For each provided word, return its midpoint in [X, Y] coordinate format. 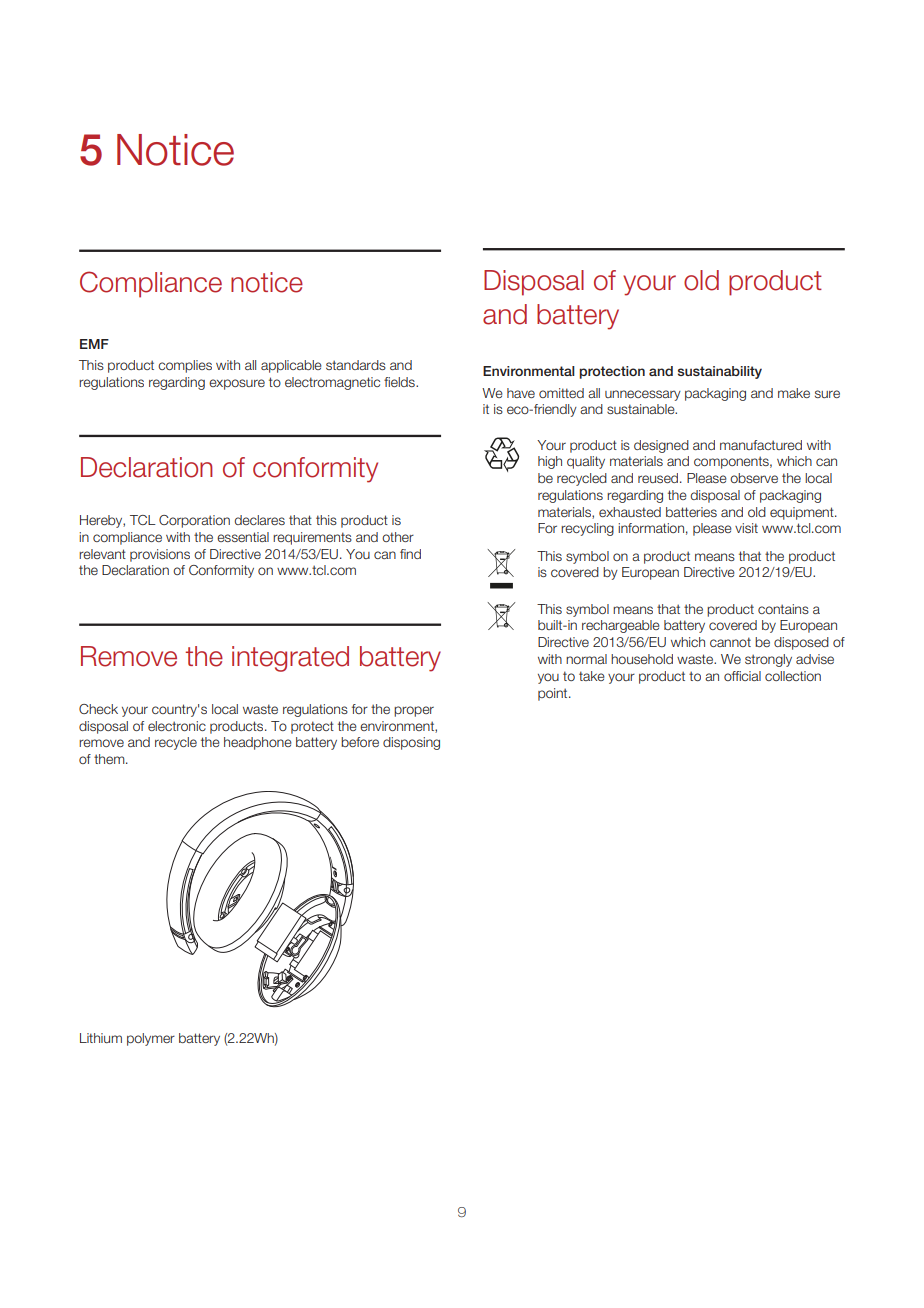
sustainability [720, 372]
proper [414, 711]
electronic [177, 726]
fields [400, 382]
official [742, 676]
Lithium [101, 1038]
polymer [151, 1039]
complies [185, 366]
